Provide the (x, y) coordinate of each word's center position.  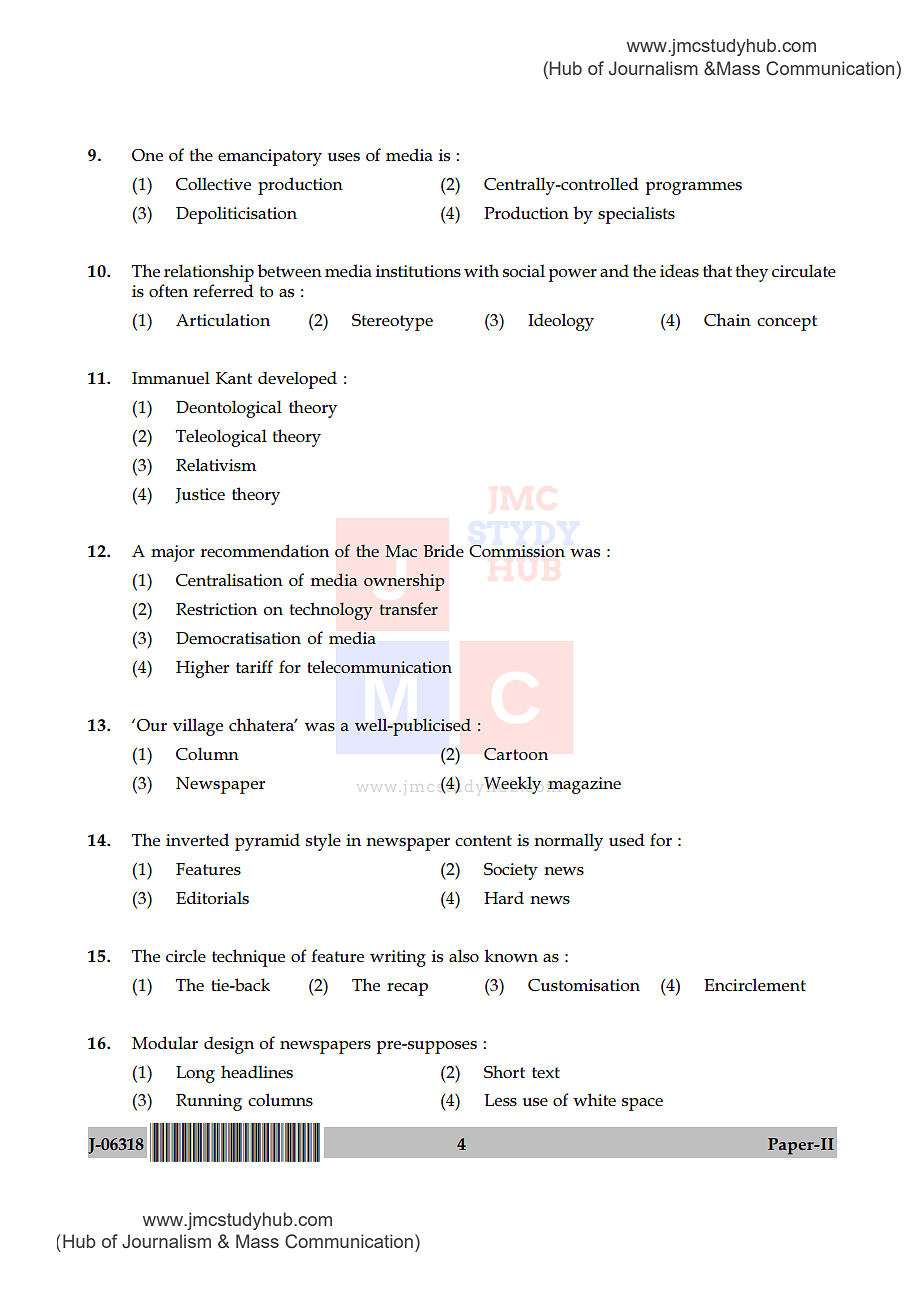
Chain (727, 319)
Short (504, 1071)
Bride (443, 550)
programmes (693, 188)
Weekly (512, 785)
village (198, 727)
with (481, 270)
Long (195, 1074)
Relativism (216, 464)
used (627, 839)
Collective (213, 183)
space (642, 1104)
